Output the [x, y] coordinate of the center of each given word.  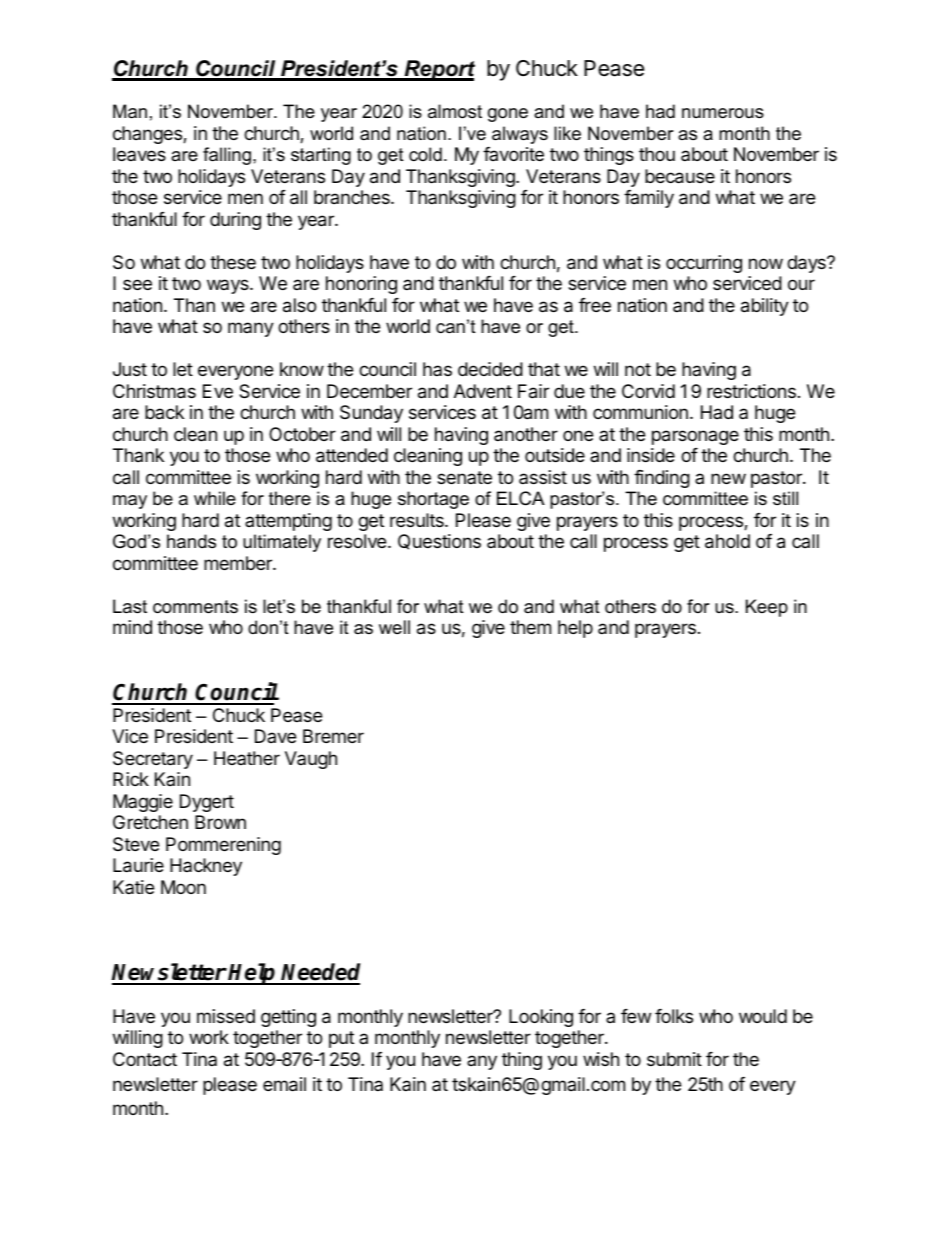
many [251, 329]
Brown [220, 822]
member [239, 563]
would [763, 1016]
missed [226, 1016]
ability [765, 307]
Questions [439, 542]
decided [490, 369]
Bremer [333, 736]
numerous [723, 113]
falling [227, 156]
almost [455, 111]
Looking [541, 1018]
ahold [727, 541]
